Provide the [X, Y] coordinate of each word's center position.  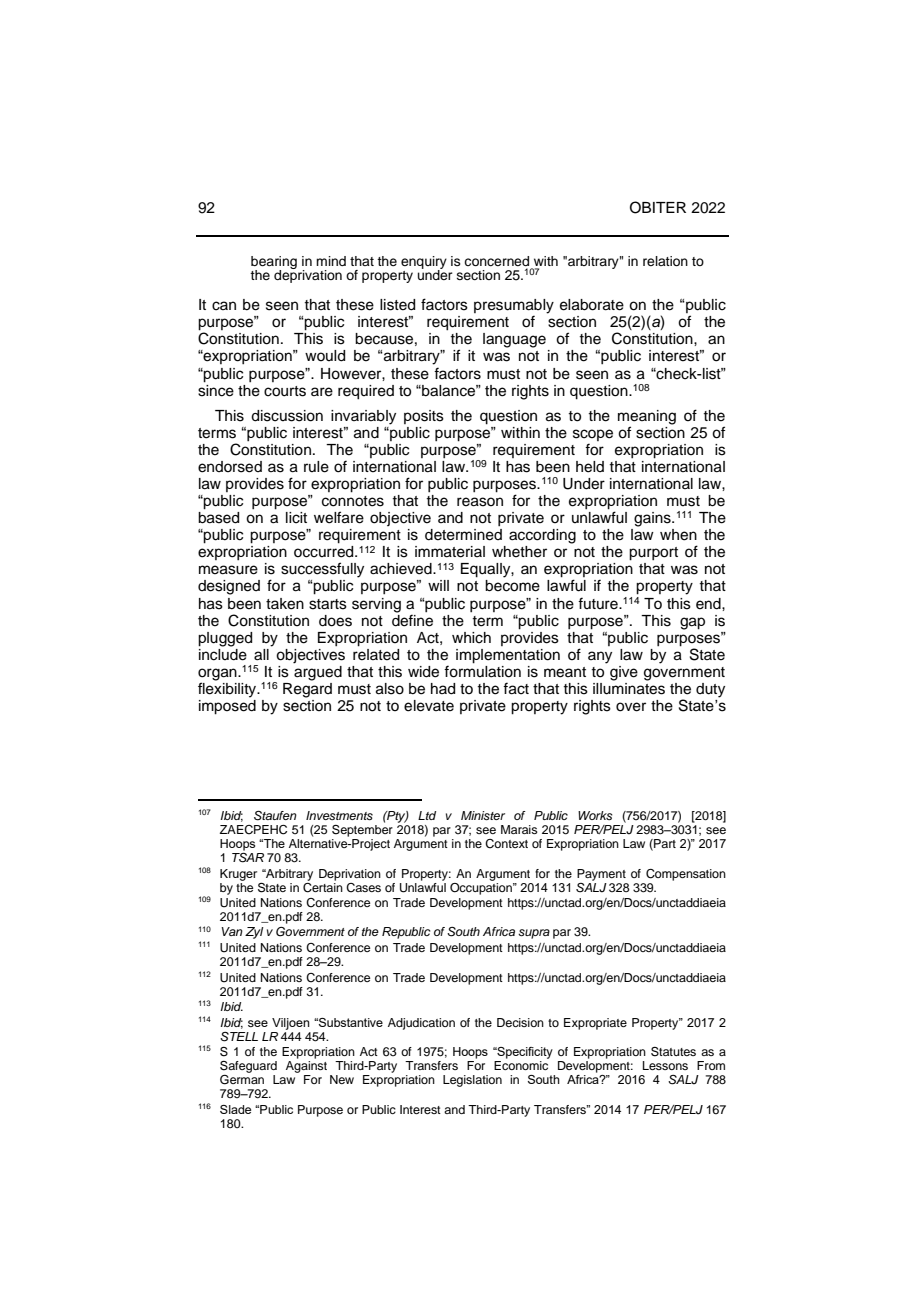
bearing [274, 263]
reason [480, 502]
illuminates [629, 687]
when [678, 535]
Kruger [238, 875]
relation [665, 261]
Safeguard [248, 1067]
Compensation [686, 875]
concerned [496, 261]
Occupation [482, 887]
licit [296, 518]
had [443, 689]
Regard [307, 689]
